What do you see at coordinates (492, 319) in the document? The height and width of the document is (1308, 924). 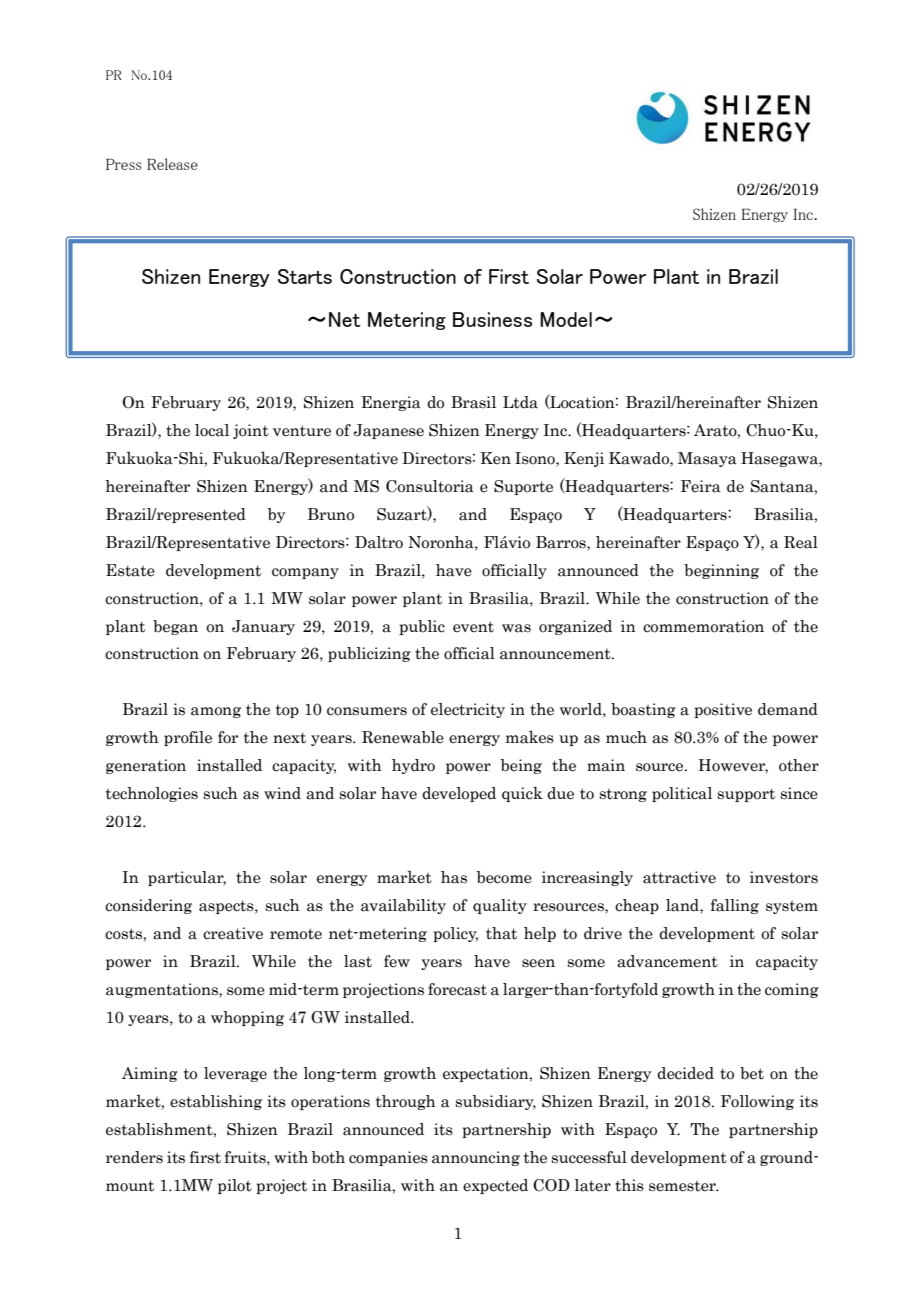 I see `Business` at bounding box center [492, 319].
